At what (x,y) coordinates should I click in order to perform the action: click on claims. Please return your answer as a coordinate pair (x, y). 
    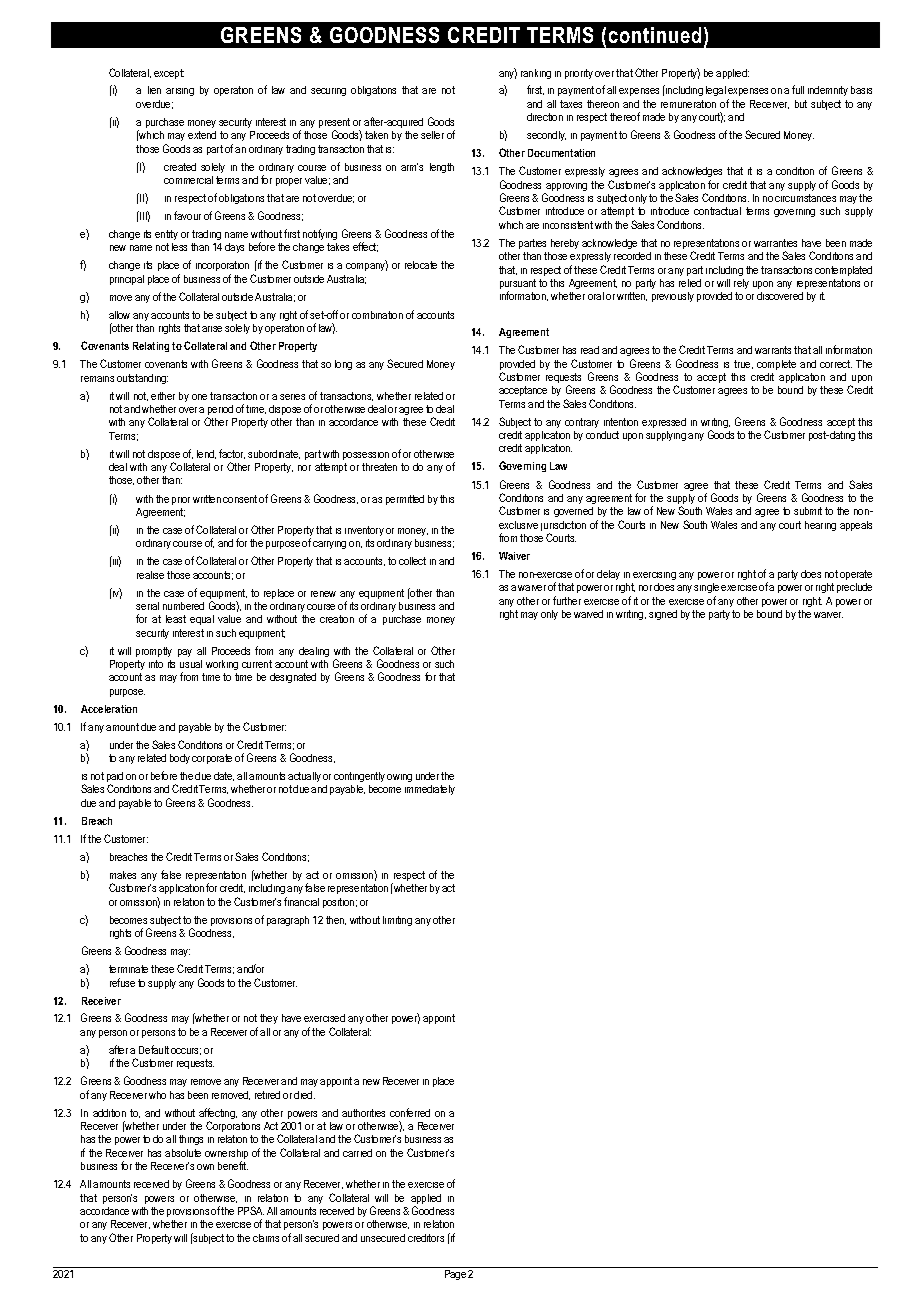
    Looking at the image, I should click on (266, 1238).
